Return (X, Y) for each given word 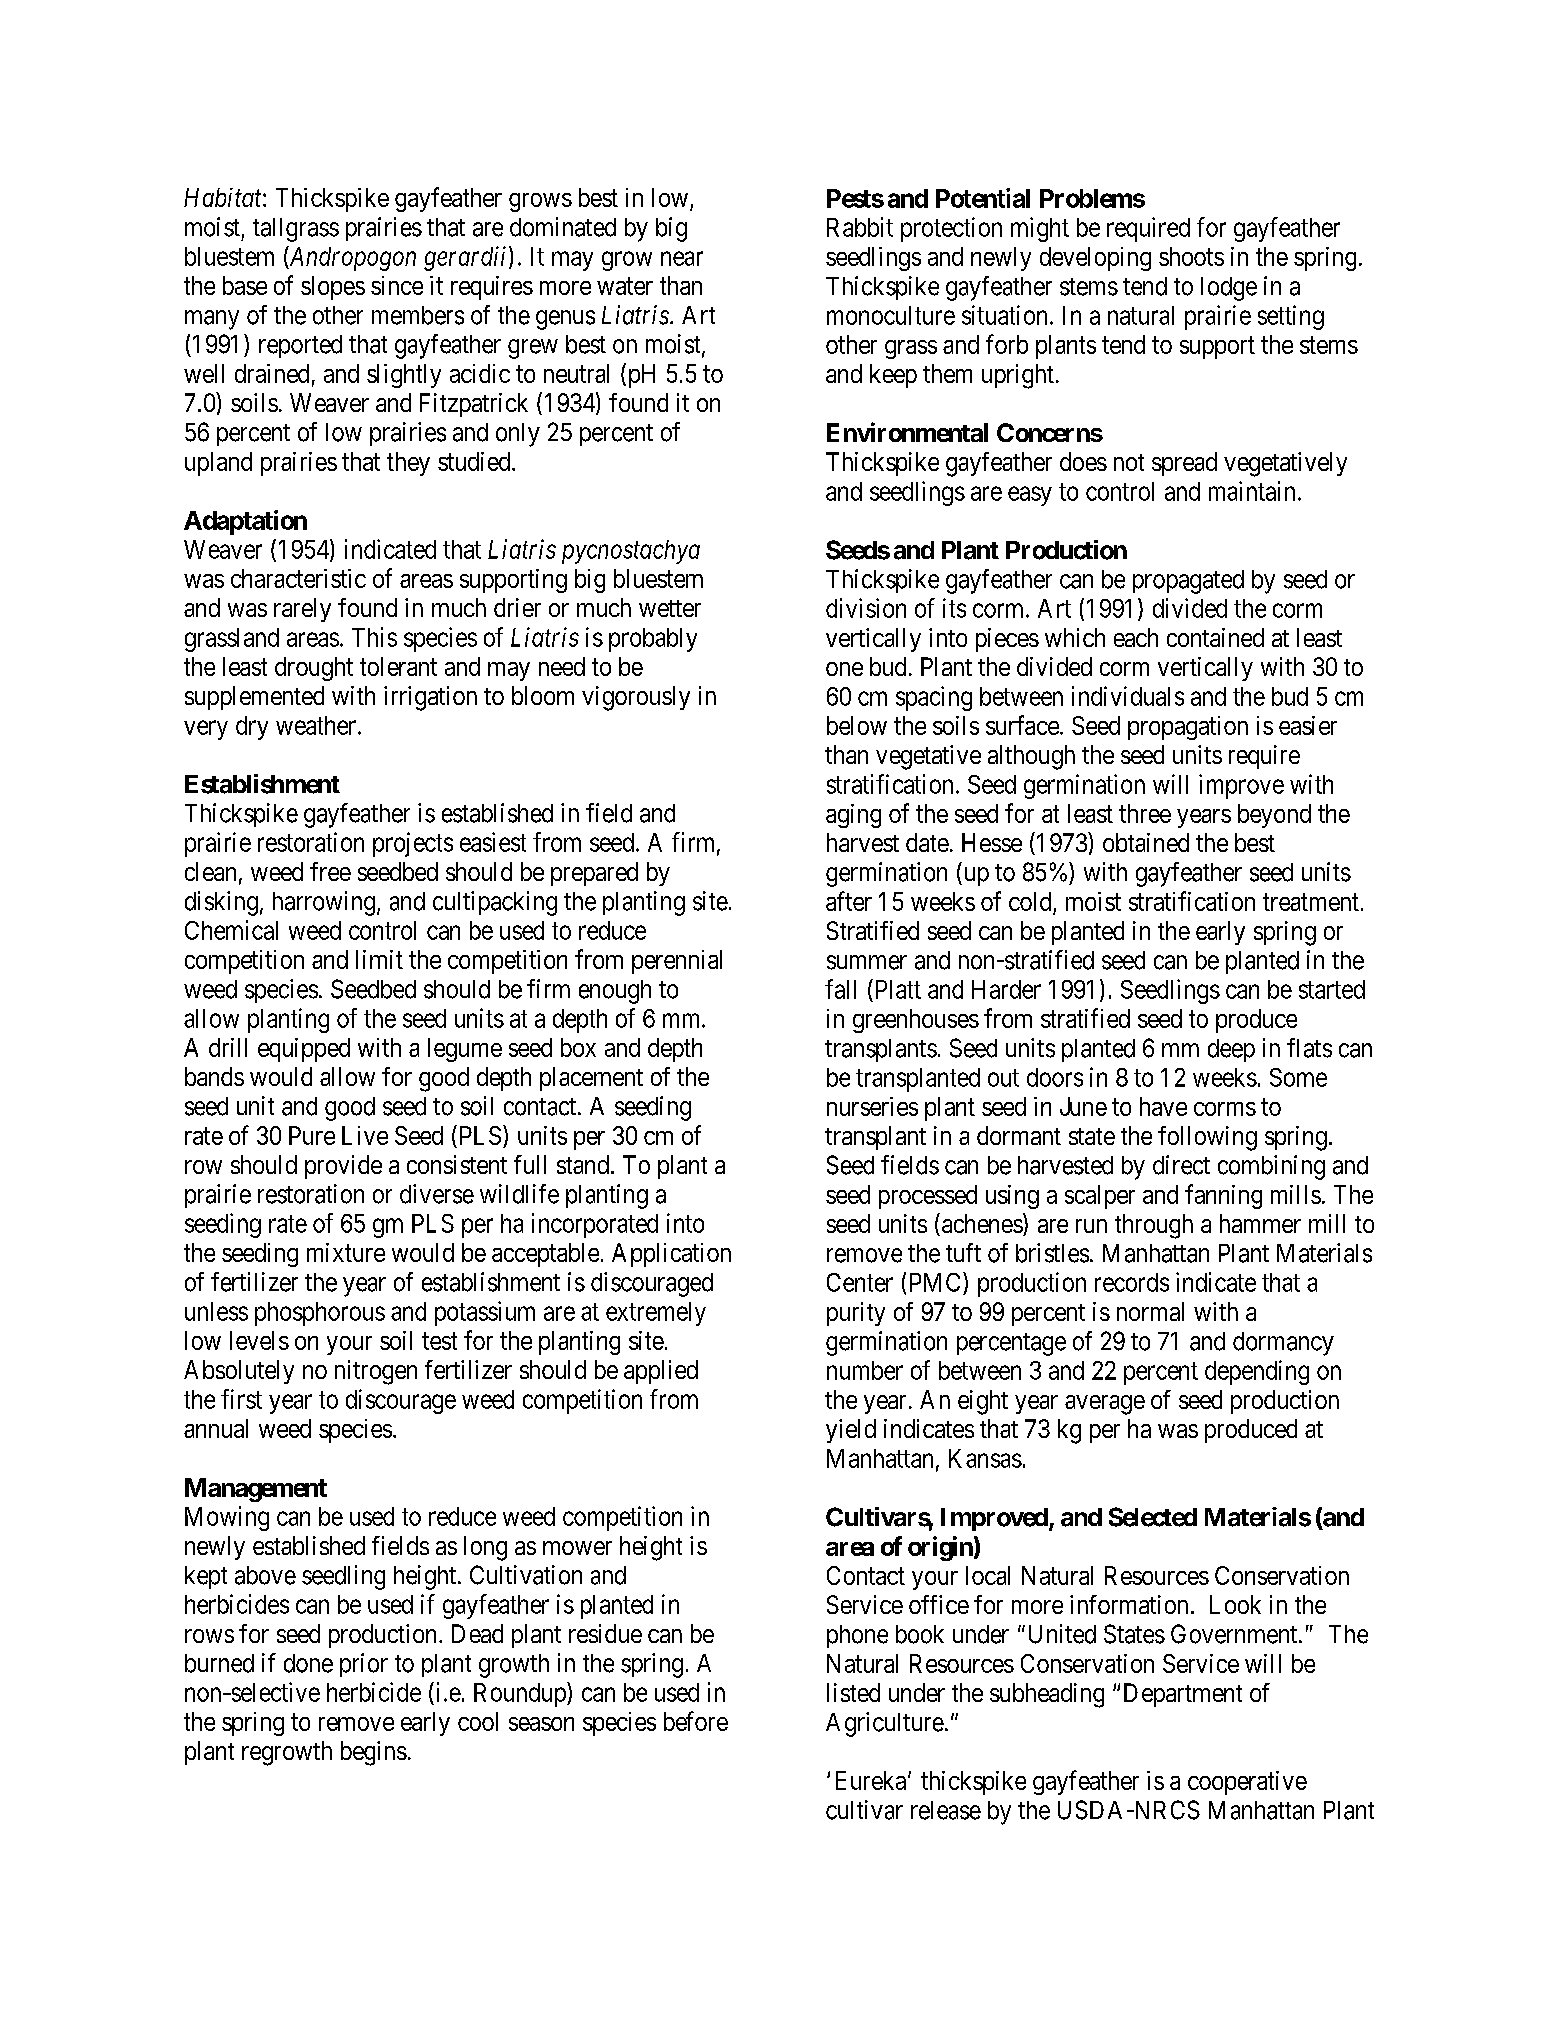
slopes (333, 288)
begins (374, 1753)
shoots (1191, 256)
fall (840, 989)
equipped (304, 1050)
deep (1231, 1050)
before (696, 1721)
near (682, 258)
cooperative (1247, 1783)
